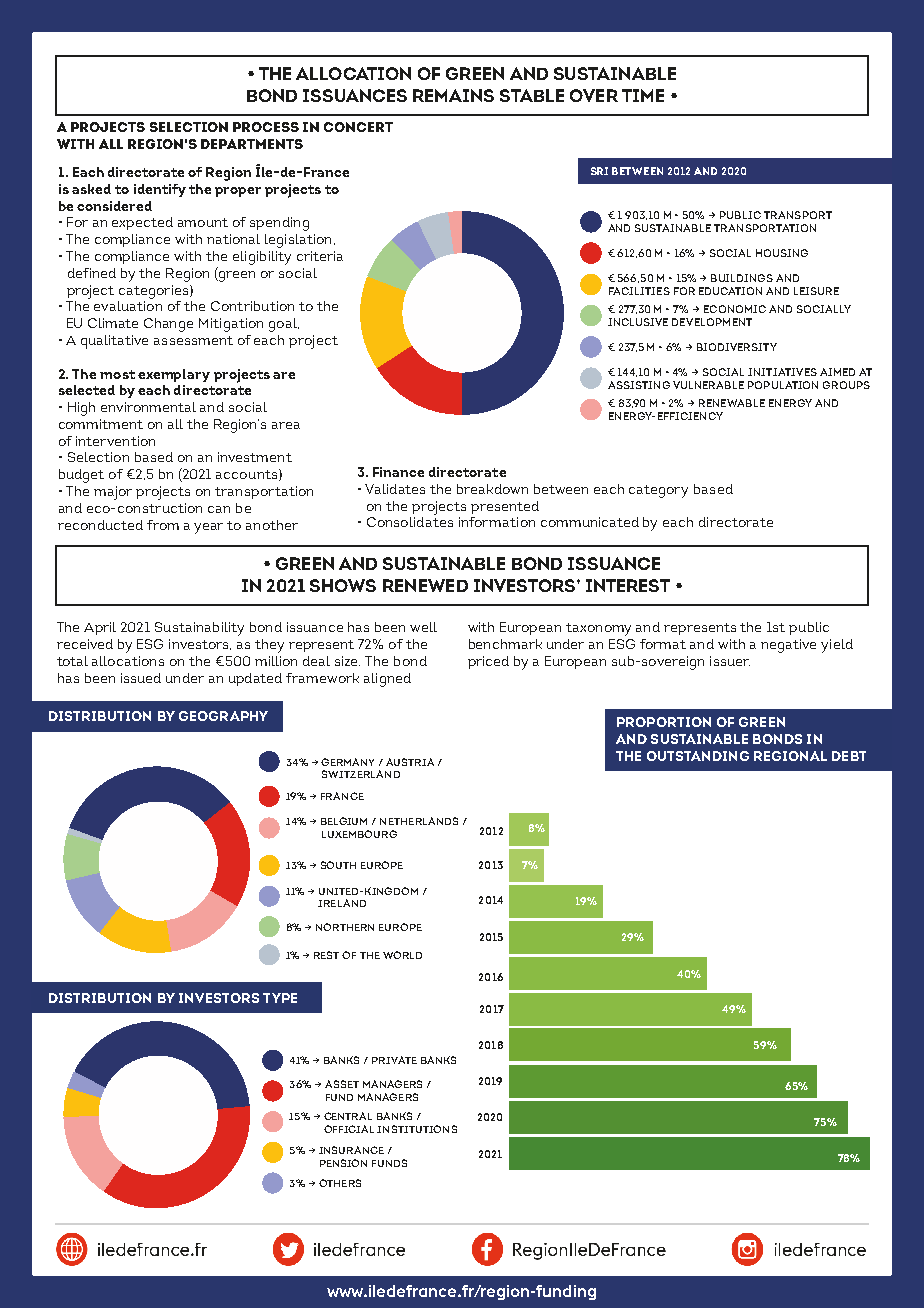 This image has height=1308, width=924. I want to click on INSTITUTIONS, so click(417, 1129).
